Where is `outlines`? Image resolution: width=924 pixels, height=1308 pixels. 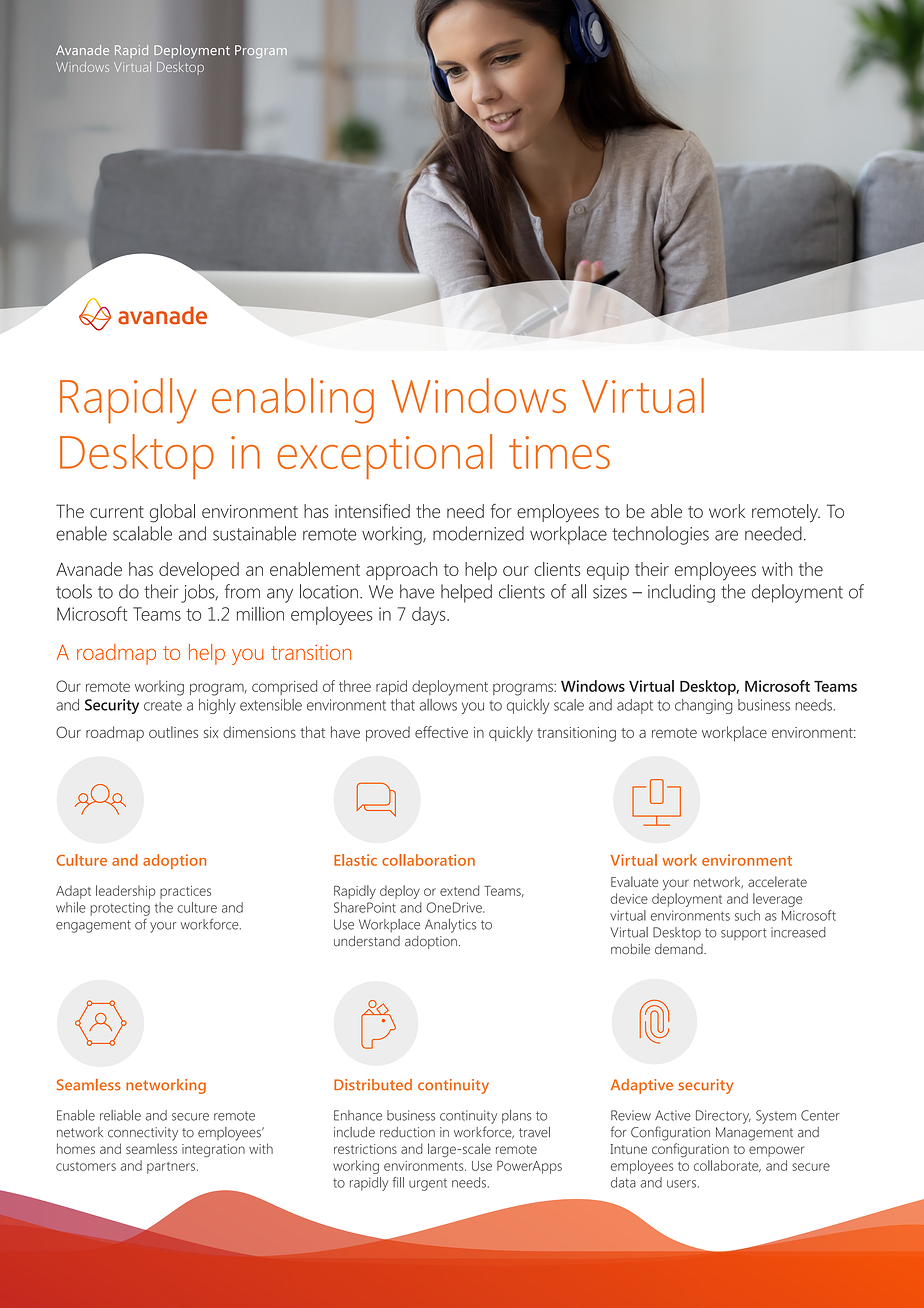
outlines is located at coordinates (173, 732).
